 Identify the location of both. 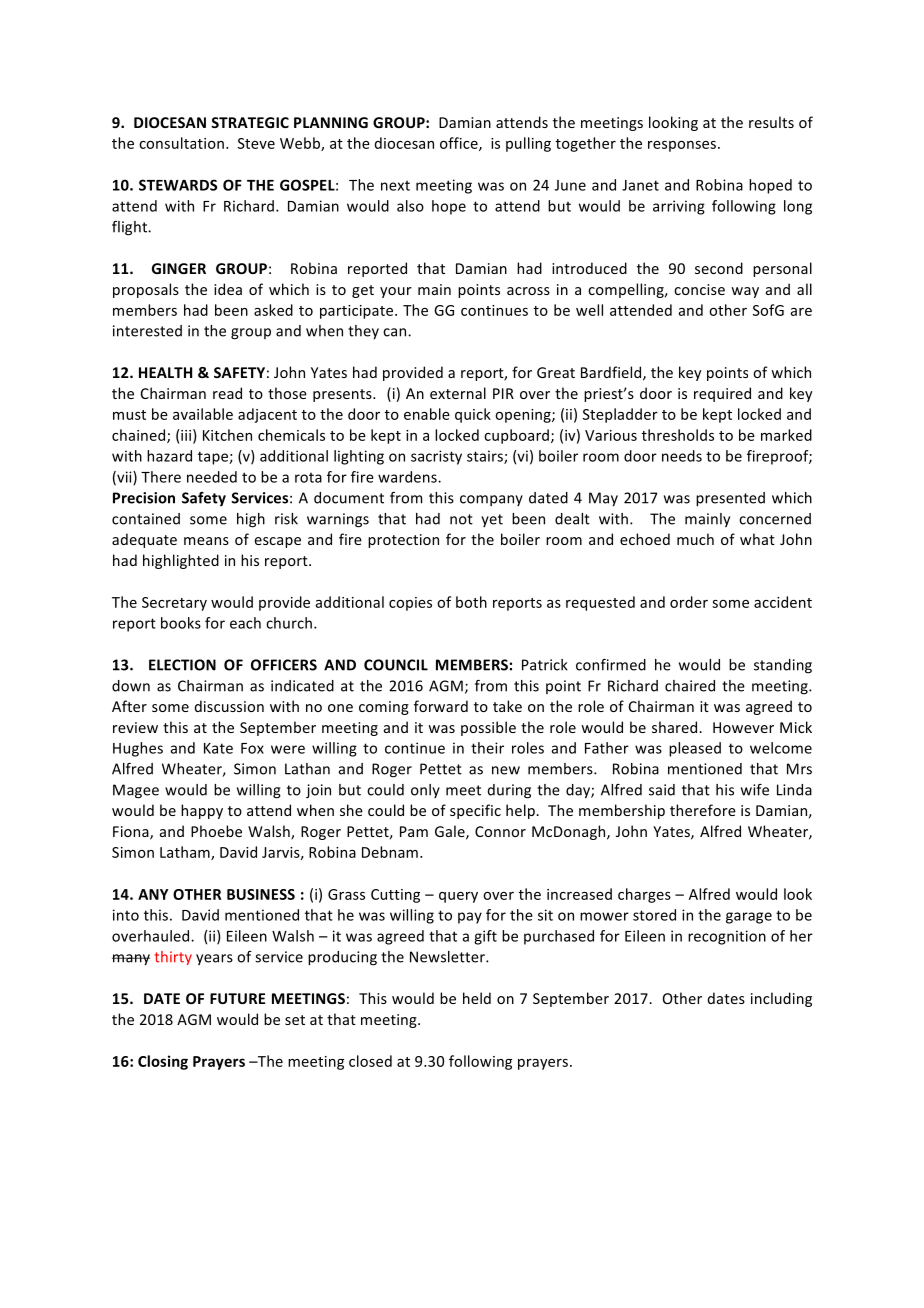
(471, 602).
